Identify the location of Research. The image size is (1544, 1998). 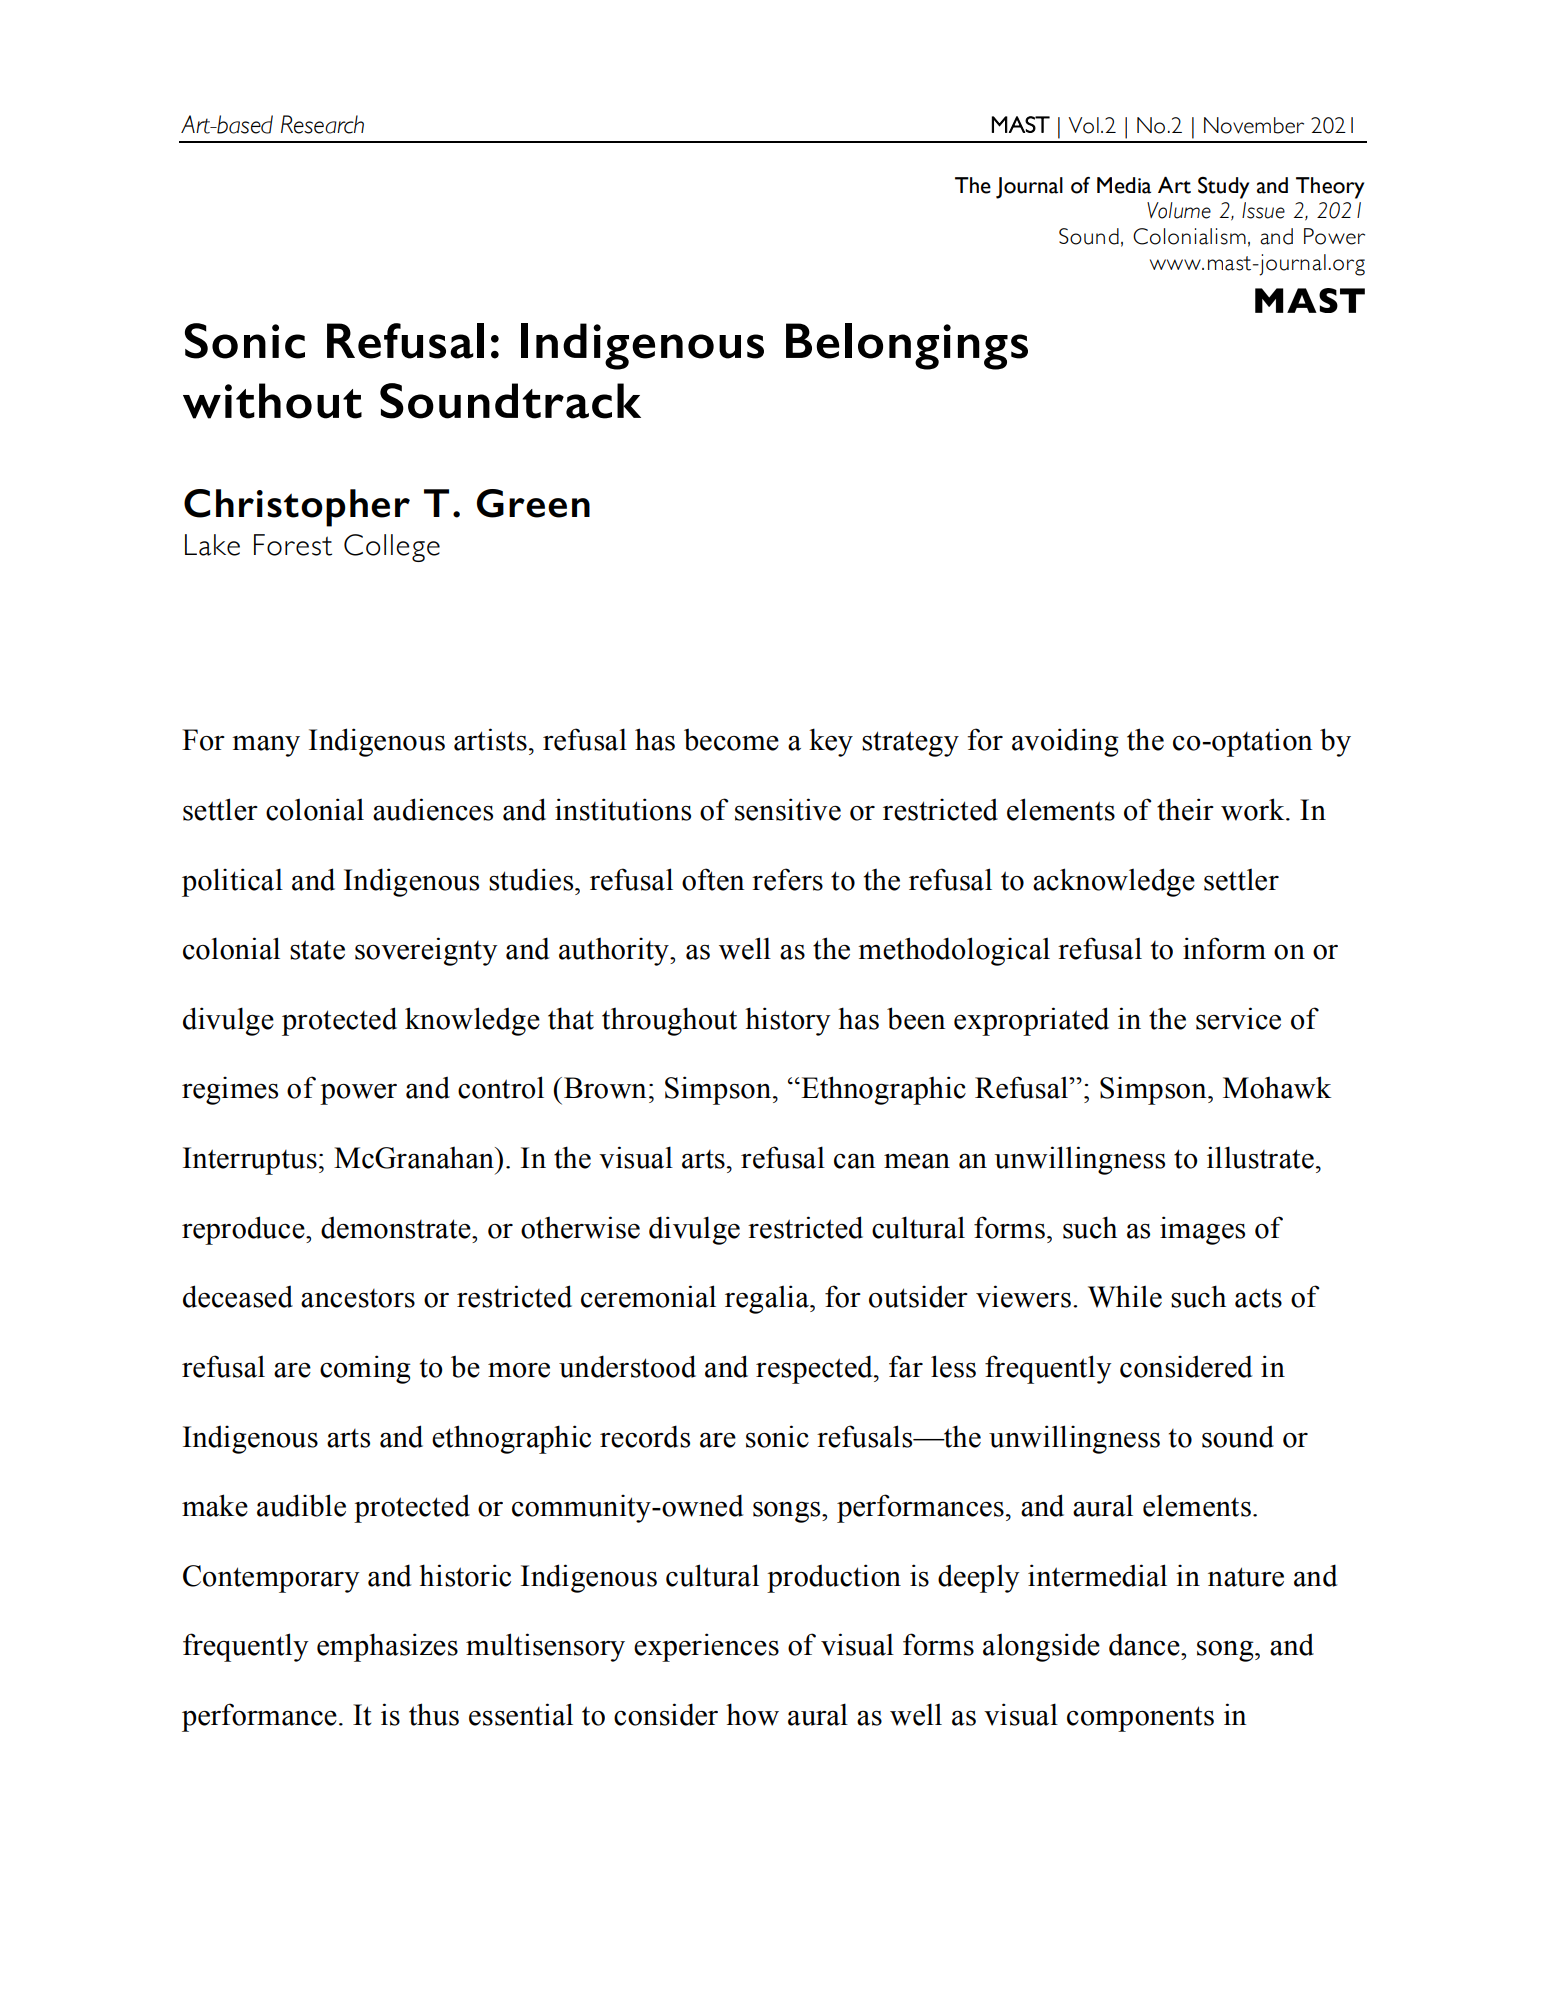
(322, 124).
